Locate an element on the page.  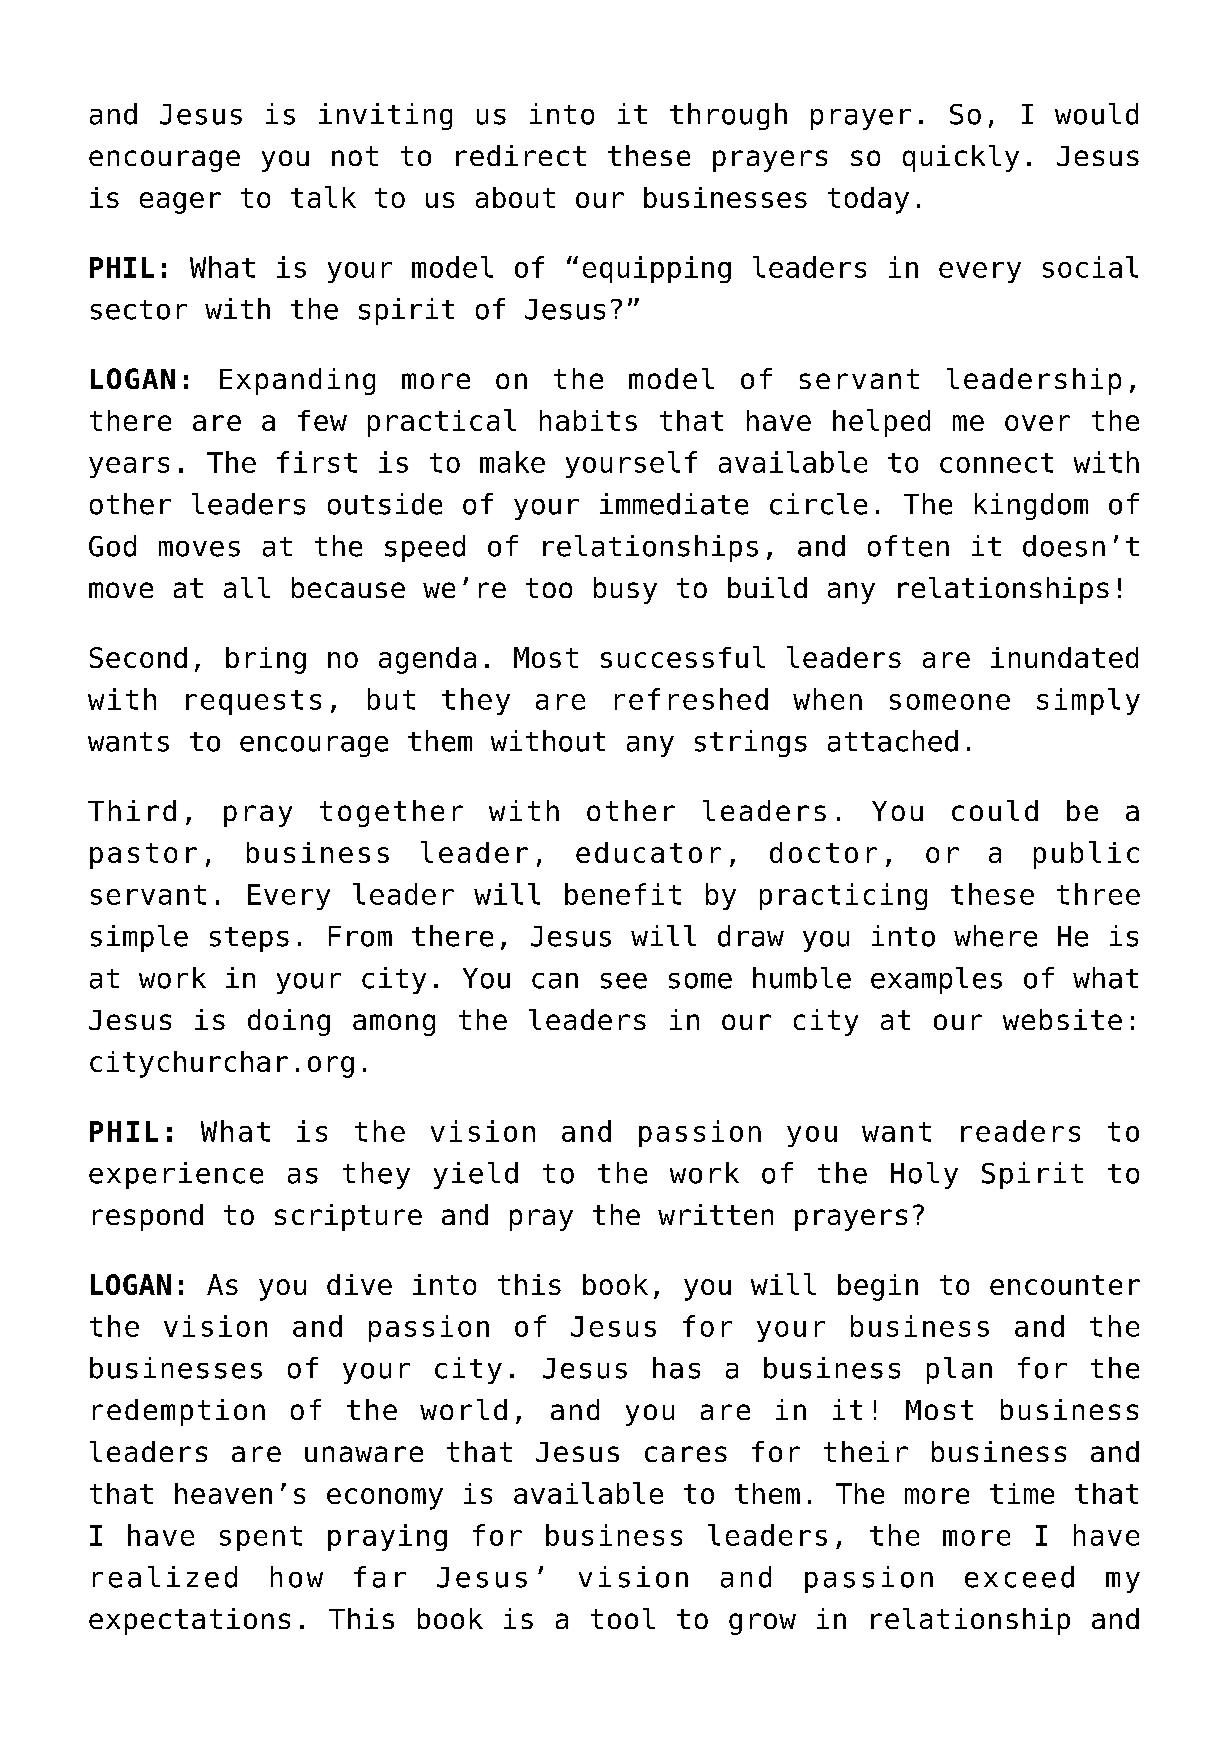
quickly is located at coordinates (961, 158).
